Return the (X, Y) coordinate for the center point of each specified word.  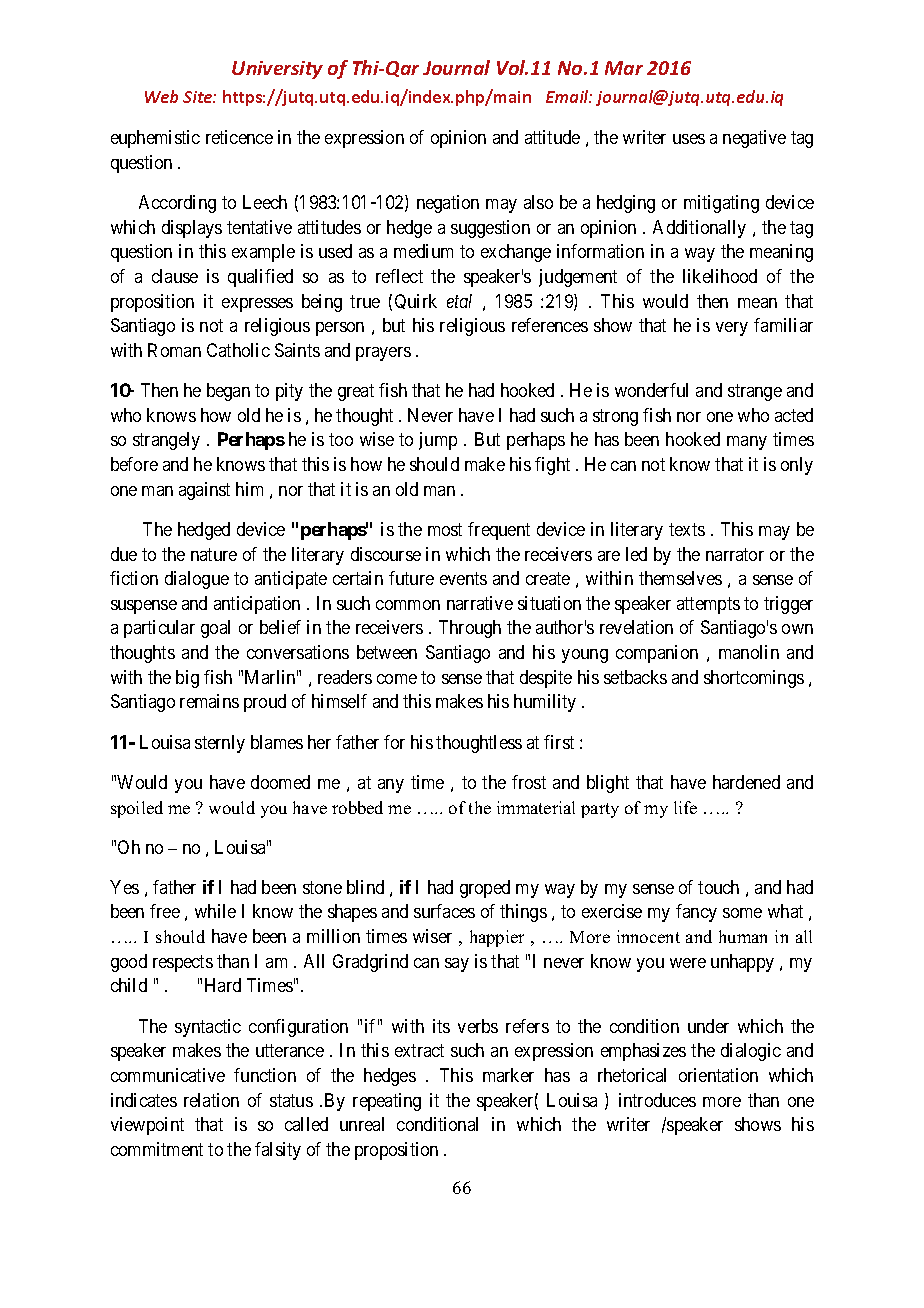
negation (448, 204)
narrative (480, 603)
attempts (708, 605)
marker (508, 1075)
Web (161, 96)
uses (689, 139)
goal (215, 629)
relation (211, 1100)
